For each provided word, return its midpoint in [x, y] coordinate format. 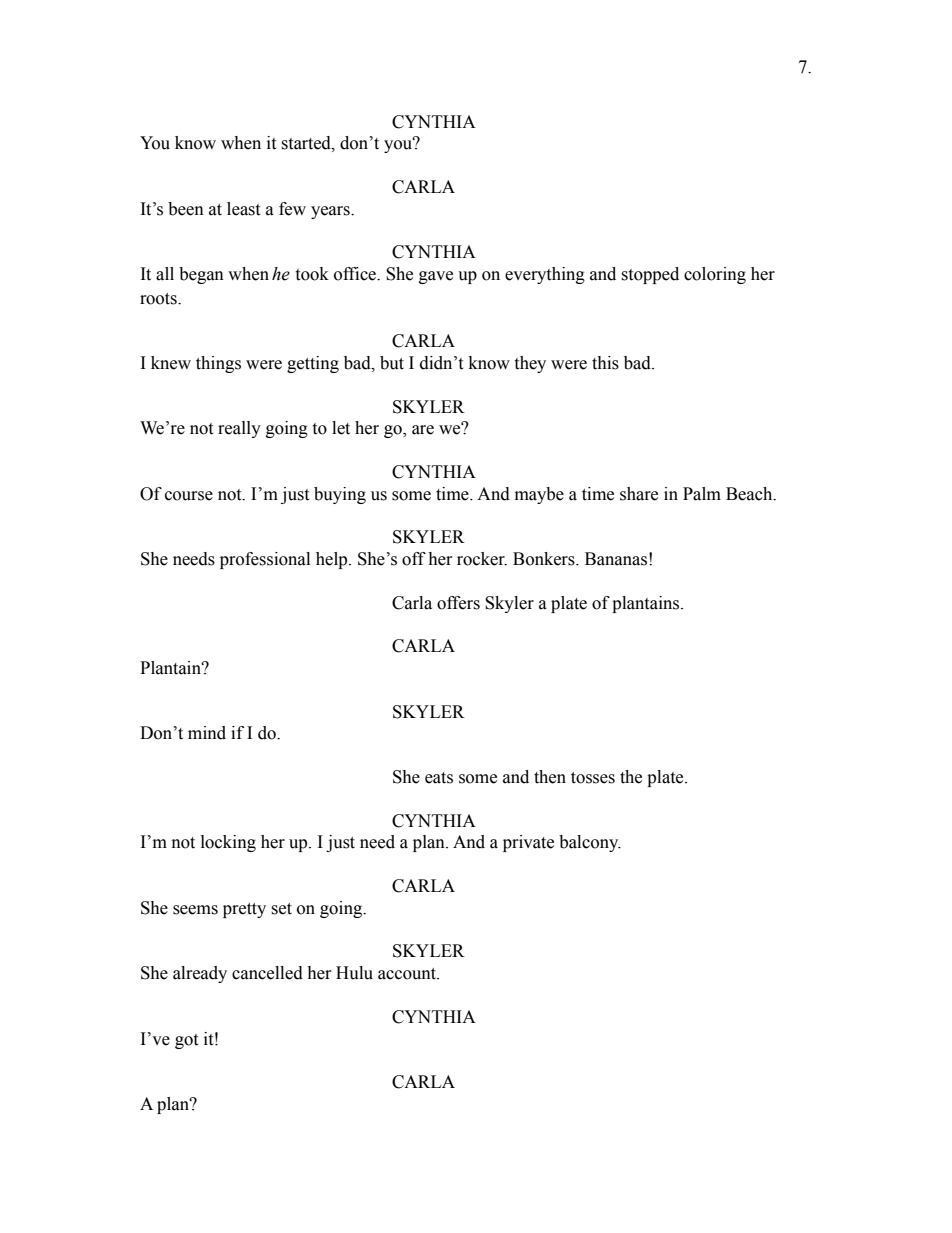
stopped [650, 275]
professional [265, 560]
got [186, 1041]
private [528, 843]
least [243, 209]
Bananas [616, 559]
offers [458, 603]
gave [436, 277]
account [408, 974]
